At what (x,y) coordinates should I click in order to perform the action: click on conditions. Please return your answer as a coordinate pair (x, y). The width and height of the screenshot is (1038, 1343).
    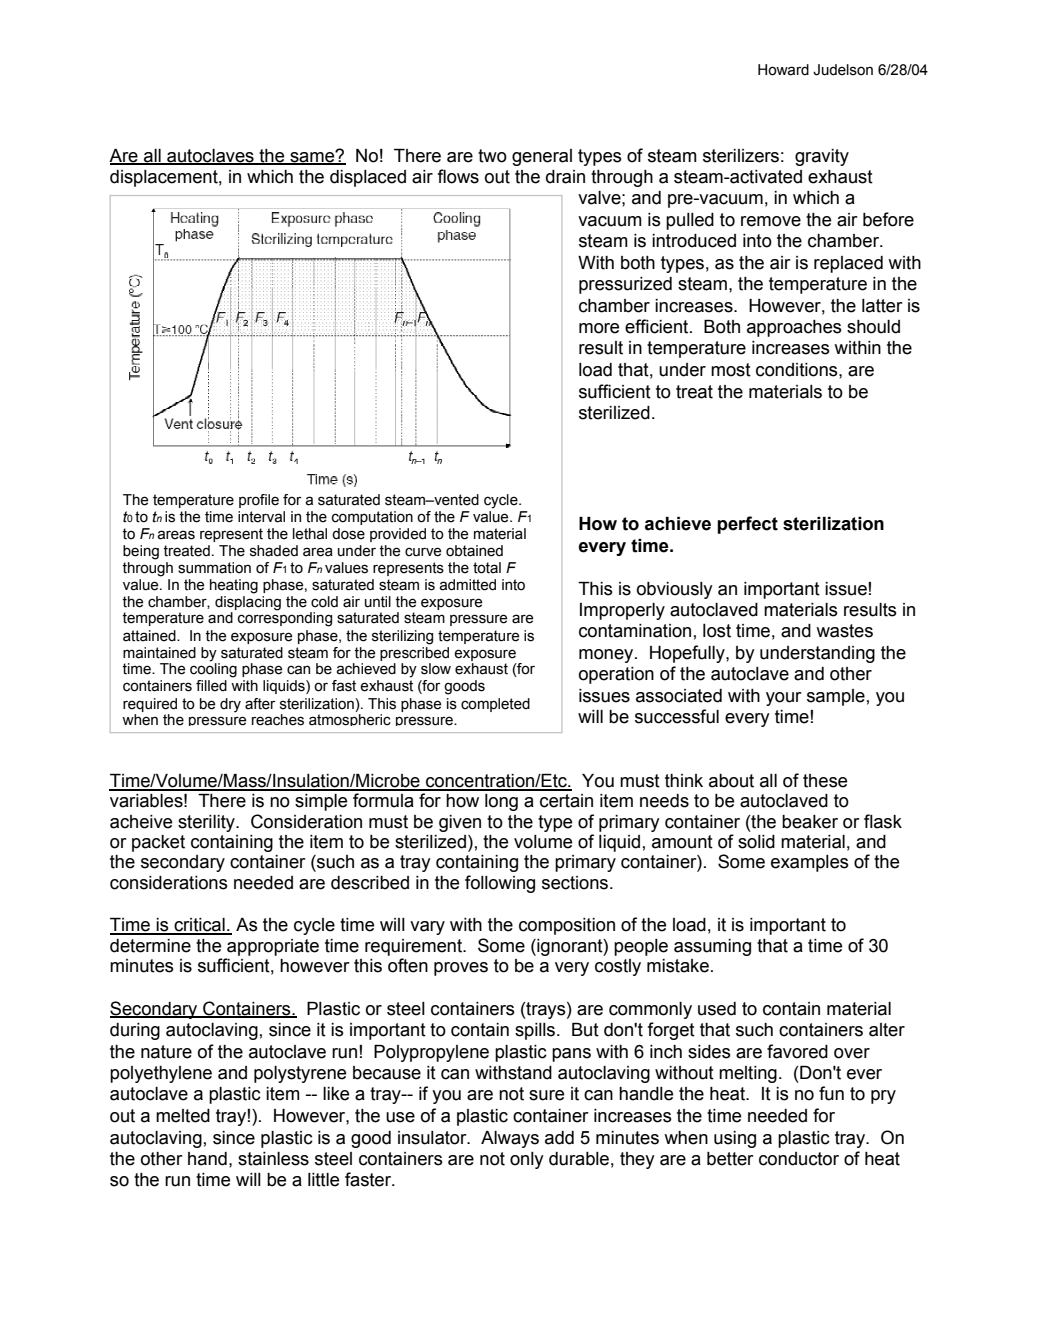
    Looking at the image, I should click on (798, 370).
